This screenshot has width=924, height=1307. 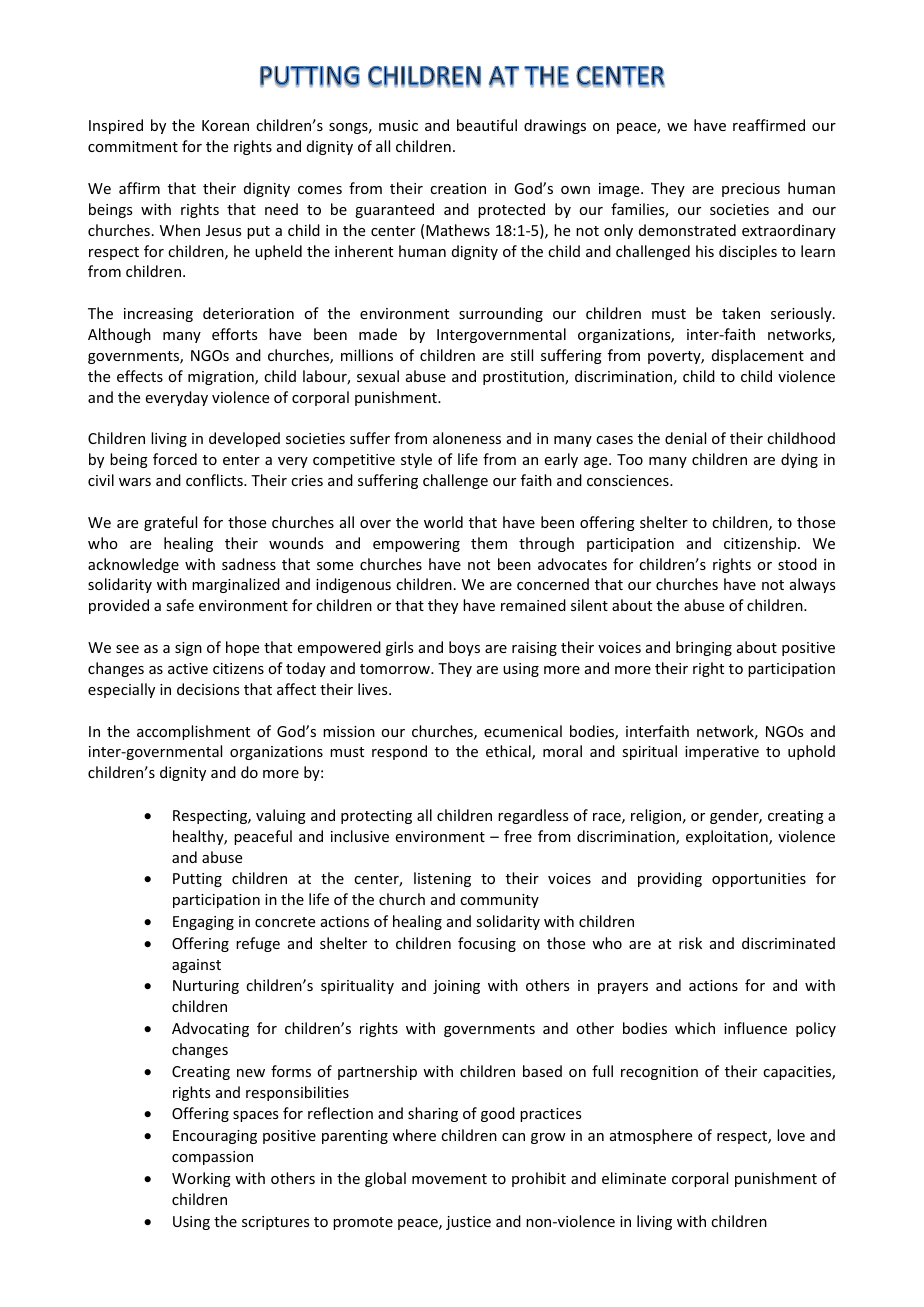 I want to click on exploitation, so click(x=728, y=837).
